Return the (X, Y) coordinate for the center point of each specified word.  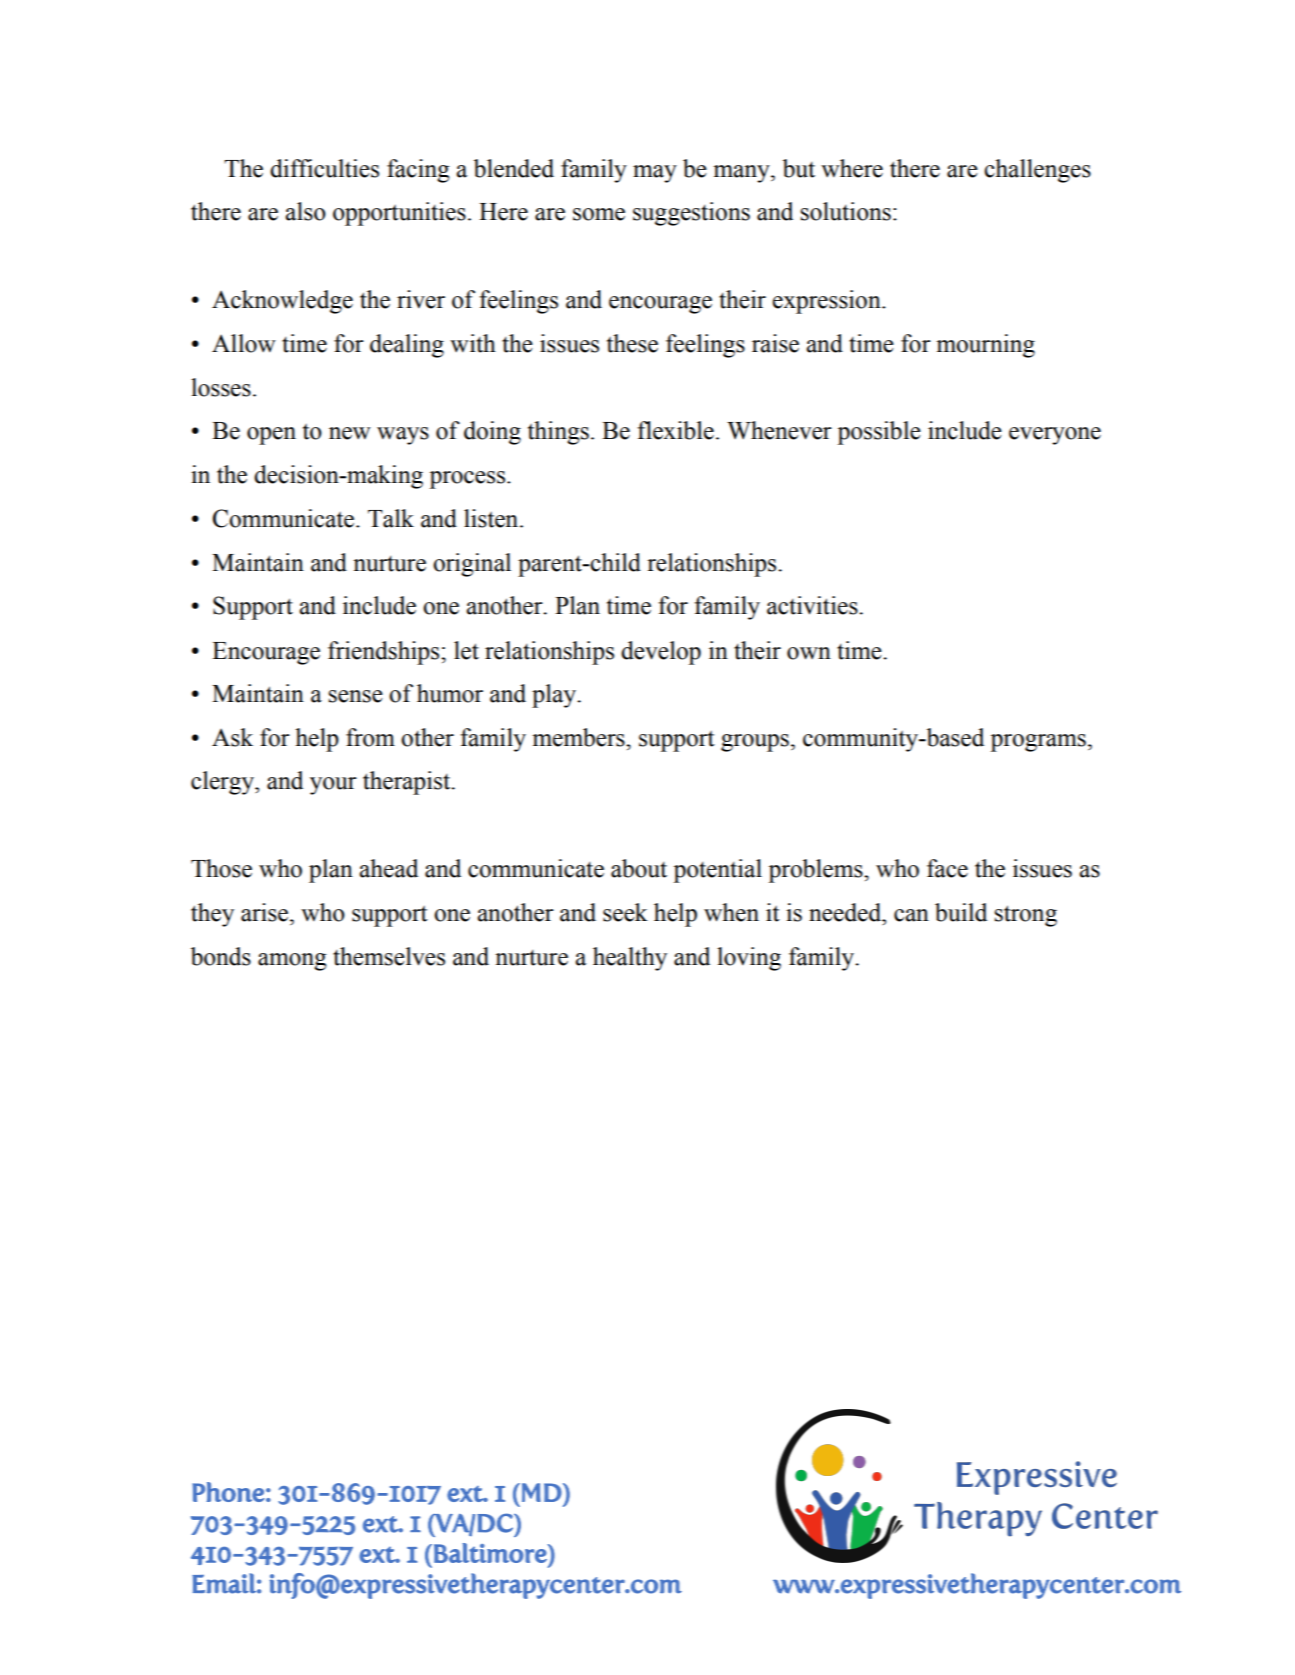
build (961, 912)
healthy (630, 959)
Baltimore (491, 1553)
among (292, 962)
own (809, 653)
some (599, 214)
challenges (1037, 171)
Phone (228, 1492)
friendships (385, 653)
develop (661, 653)
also (306, 211)
